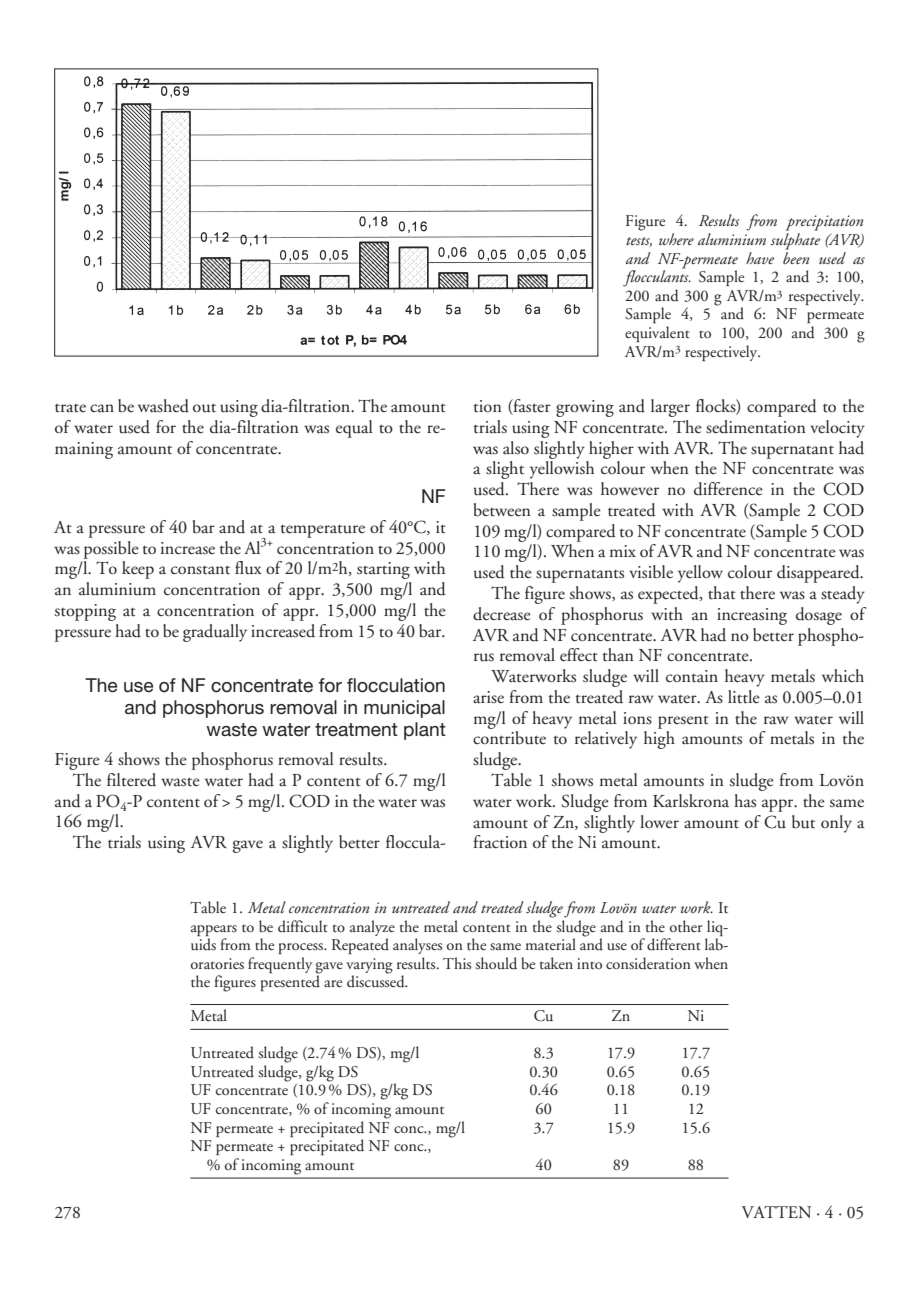 This screenshot has height=1305, width=924. Describe the element at coordinates (745, 801) in the screenshot. I see `has` at that location.
